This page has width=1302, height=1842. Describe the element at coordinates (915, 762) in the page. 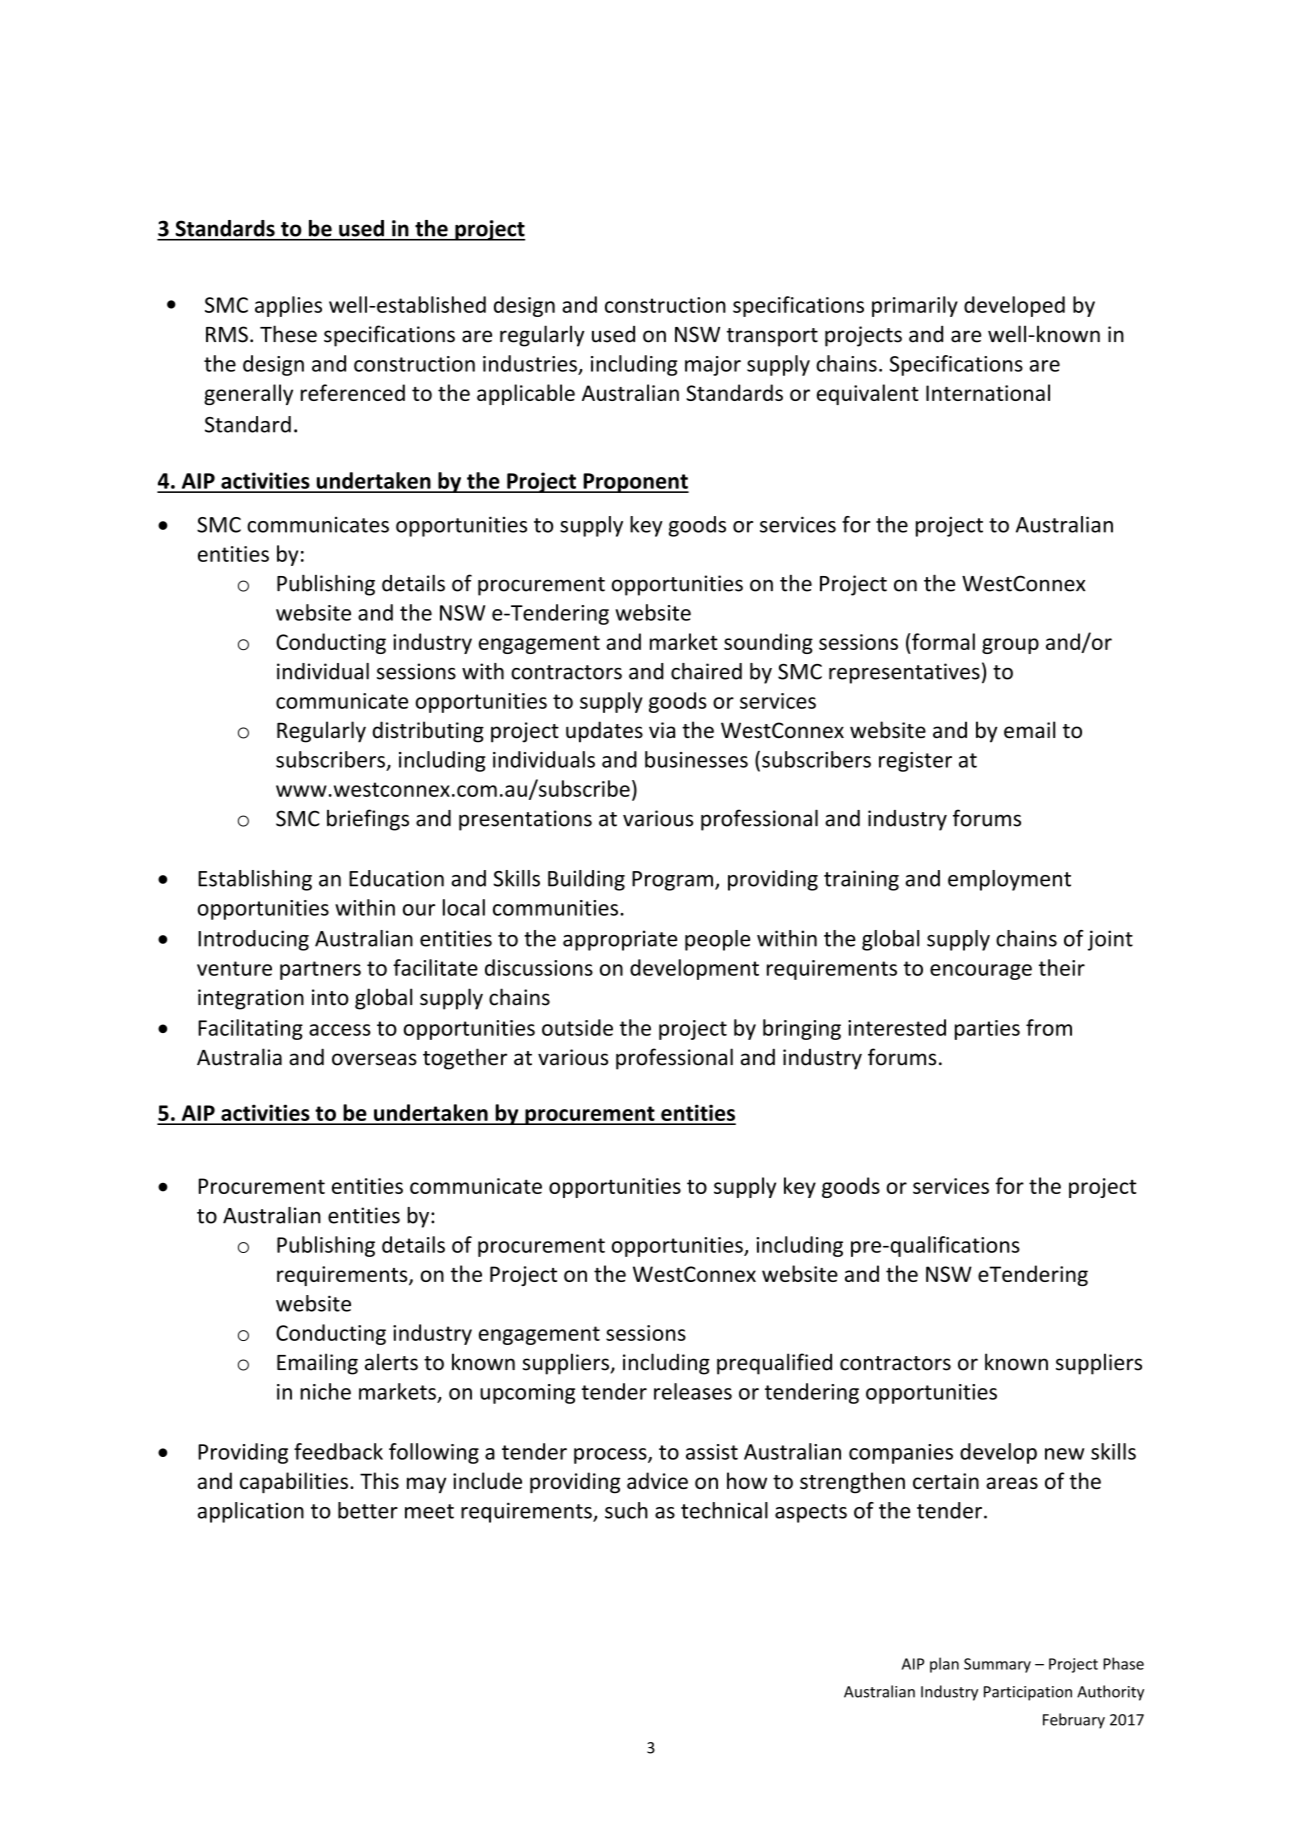

I see `register` at that location.
